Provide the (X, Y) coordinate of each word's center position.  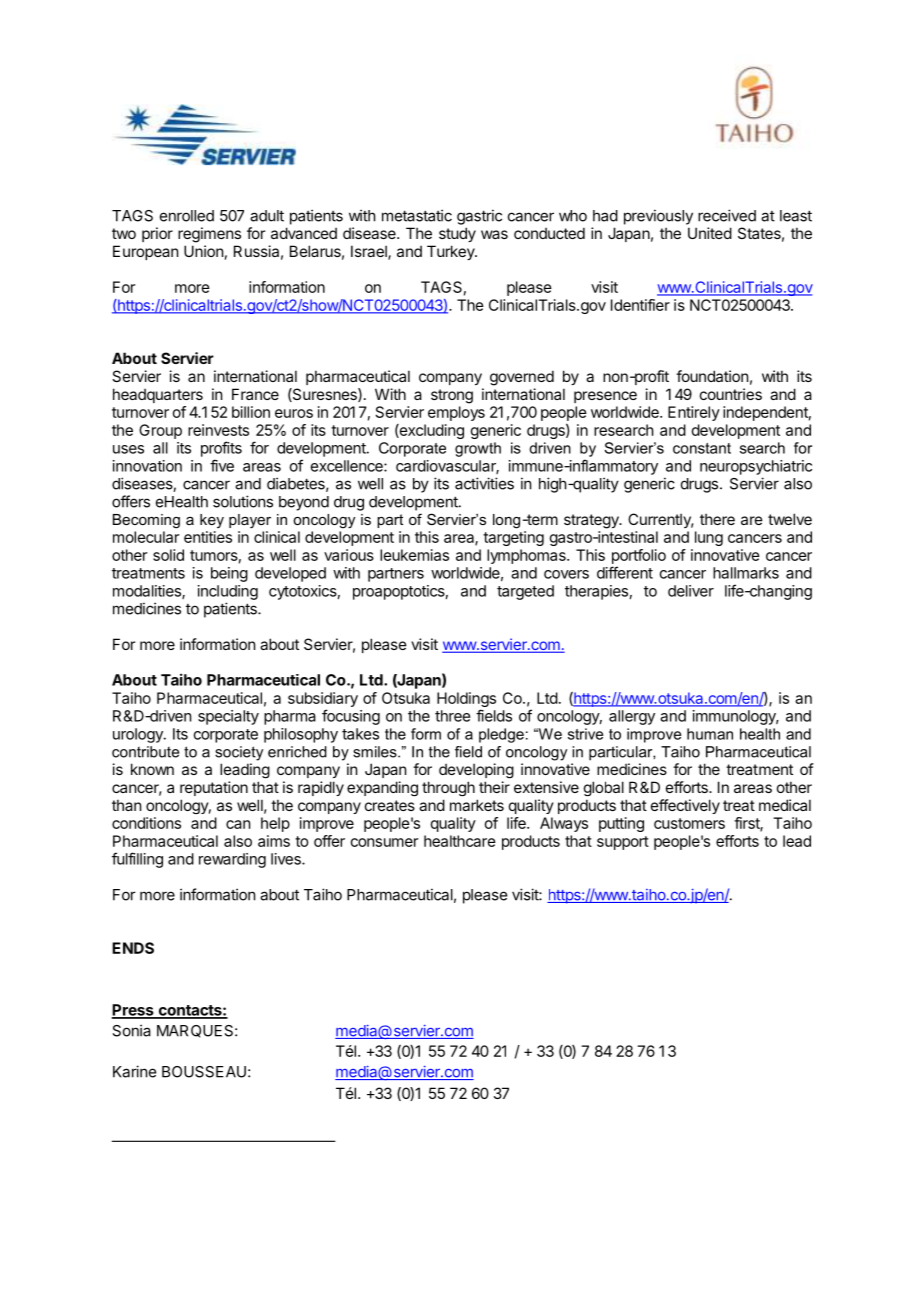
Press (133, 1011)
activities (484, 483)
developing (476, 771)
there (717, 519)
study (457, 234)
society (239, 753)
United (710, 233)
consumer (384, 842)
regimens (209, 235)
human (710, 734)
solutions (243, 501)
